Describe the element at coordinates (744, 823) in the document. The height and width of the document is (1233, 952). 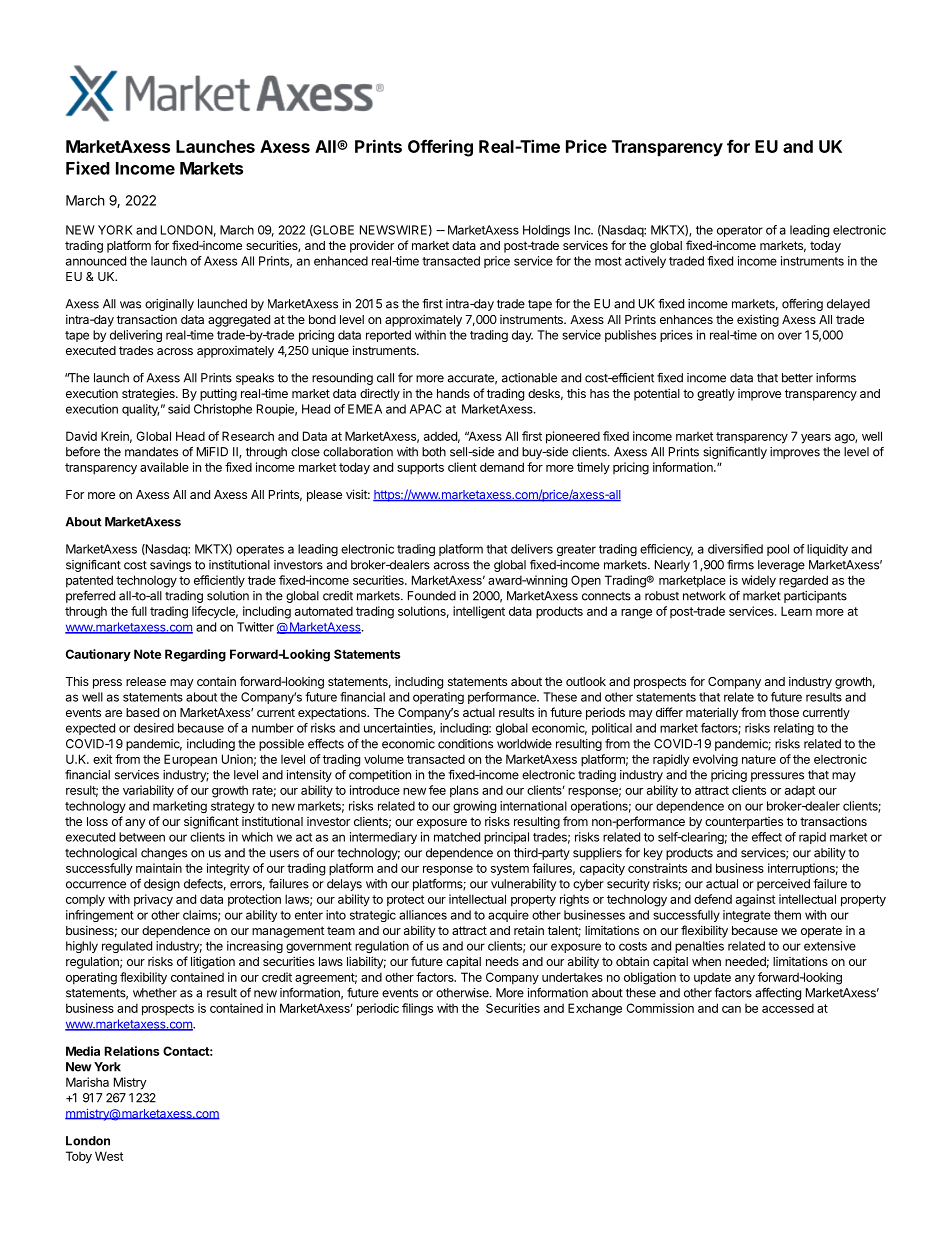
I see `counterparties` at that location.
